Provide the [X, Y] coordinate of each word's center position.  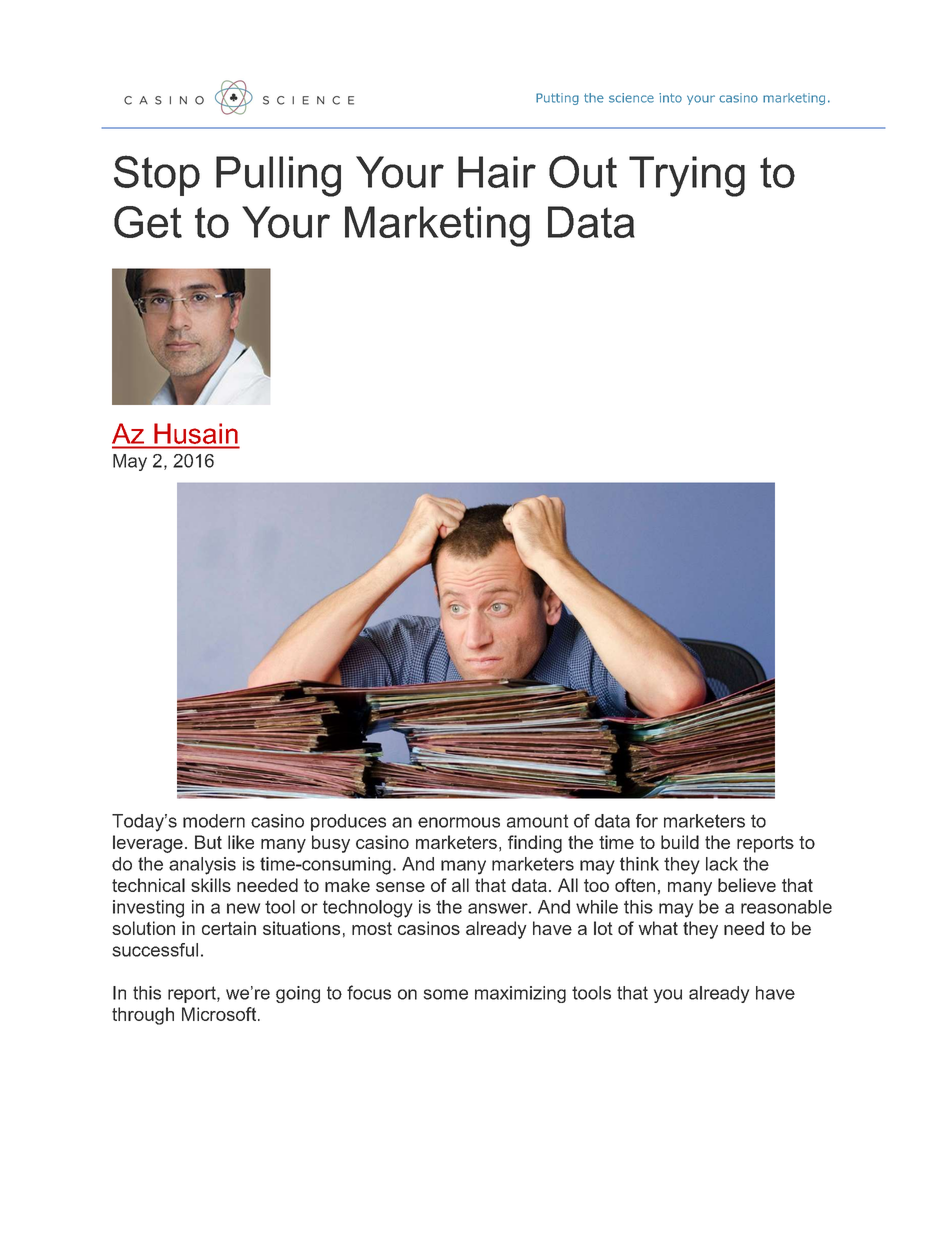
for [647, 821]
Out [583, 171]
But [208, 842]
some [446, 994]
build [680, 842]
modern [214, 821]
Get [148, 222]
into [670, 98]
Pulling [278, 176]
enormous [459, 822]
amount [537, 821]
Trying [687, 176]
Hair [497, 172]
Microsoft [220, 1014]
